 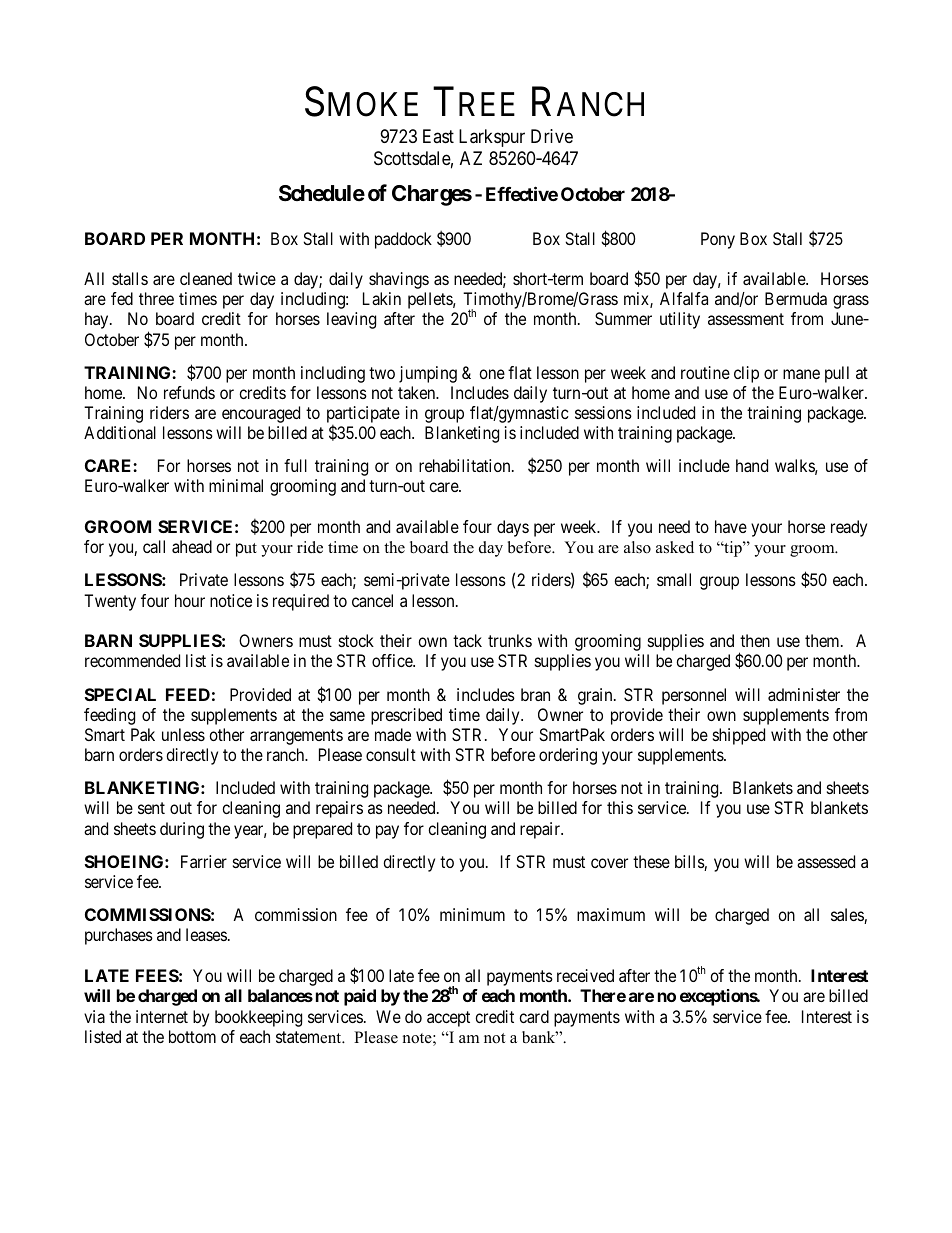 What do you see at coordinates (438, 136) in the screenshot?
I see `East` at bounding box center [438, 136].
